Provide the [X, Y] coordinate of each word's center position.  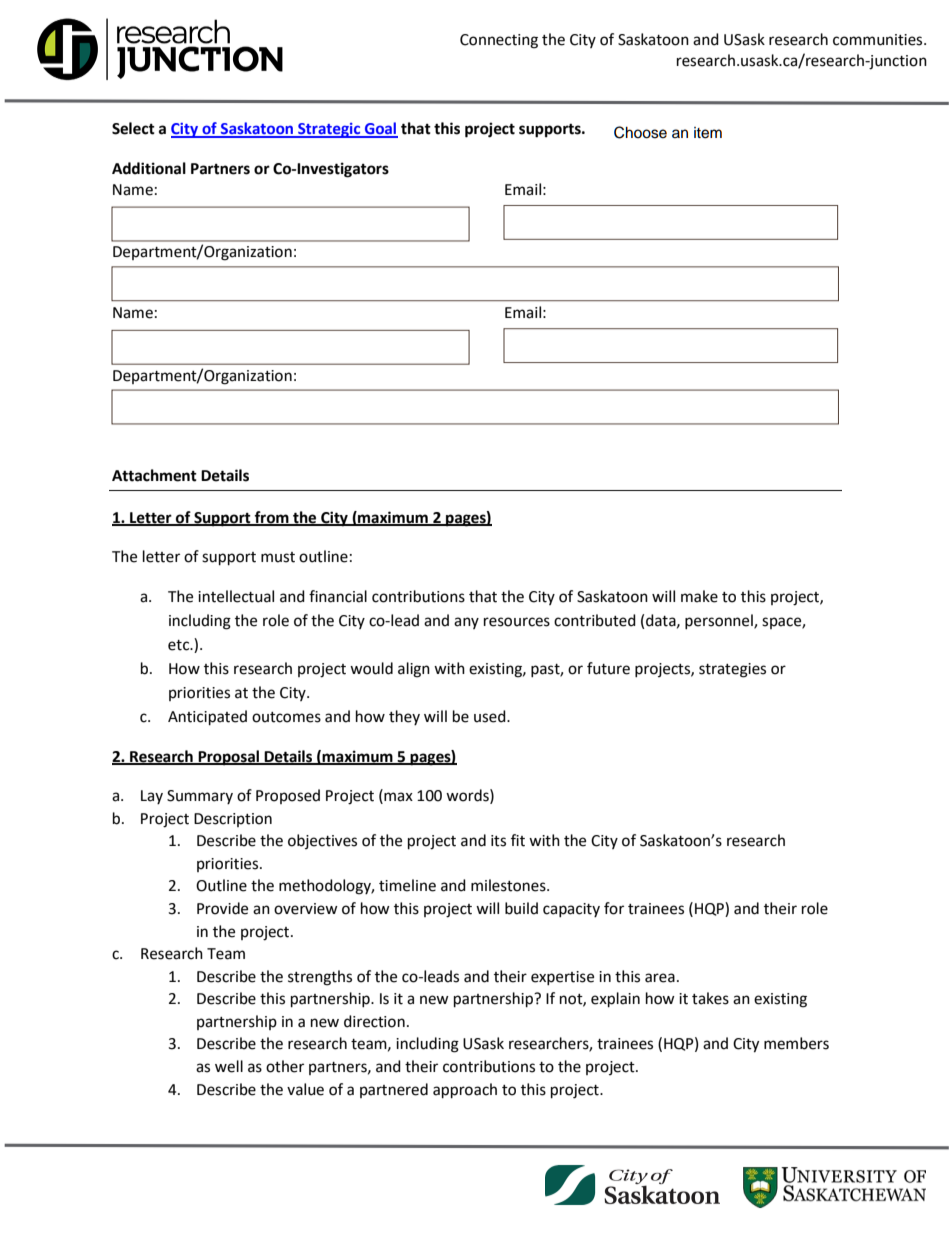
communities [879, 40]
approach [465, 1091]
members [796, 1043]
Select [133, 128]
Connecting [499, 41]
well [229, 1066]
